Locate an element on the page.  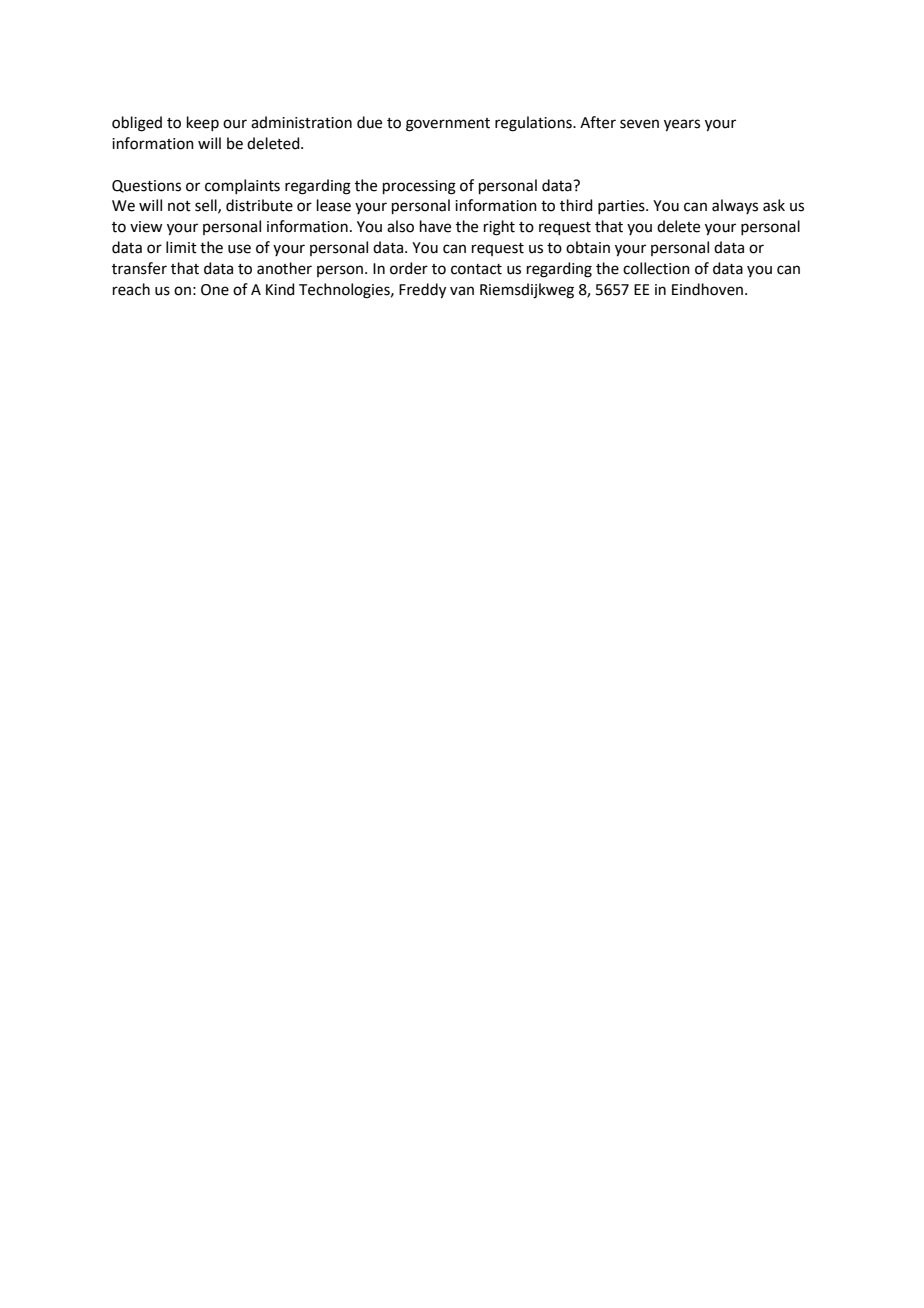
lease is located at coordinates (334, 205).
